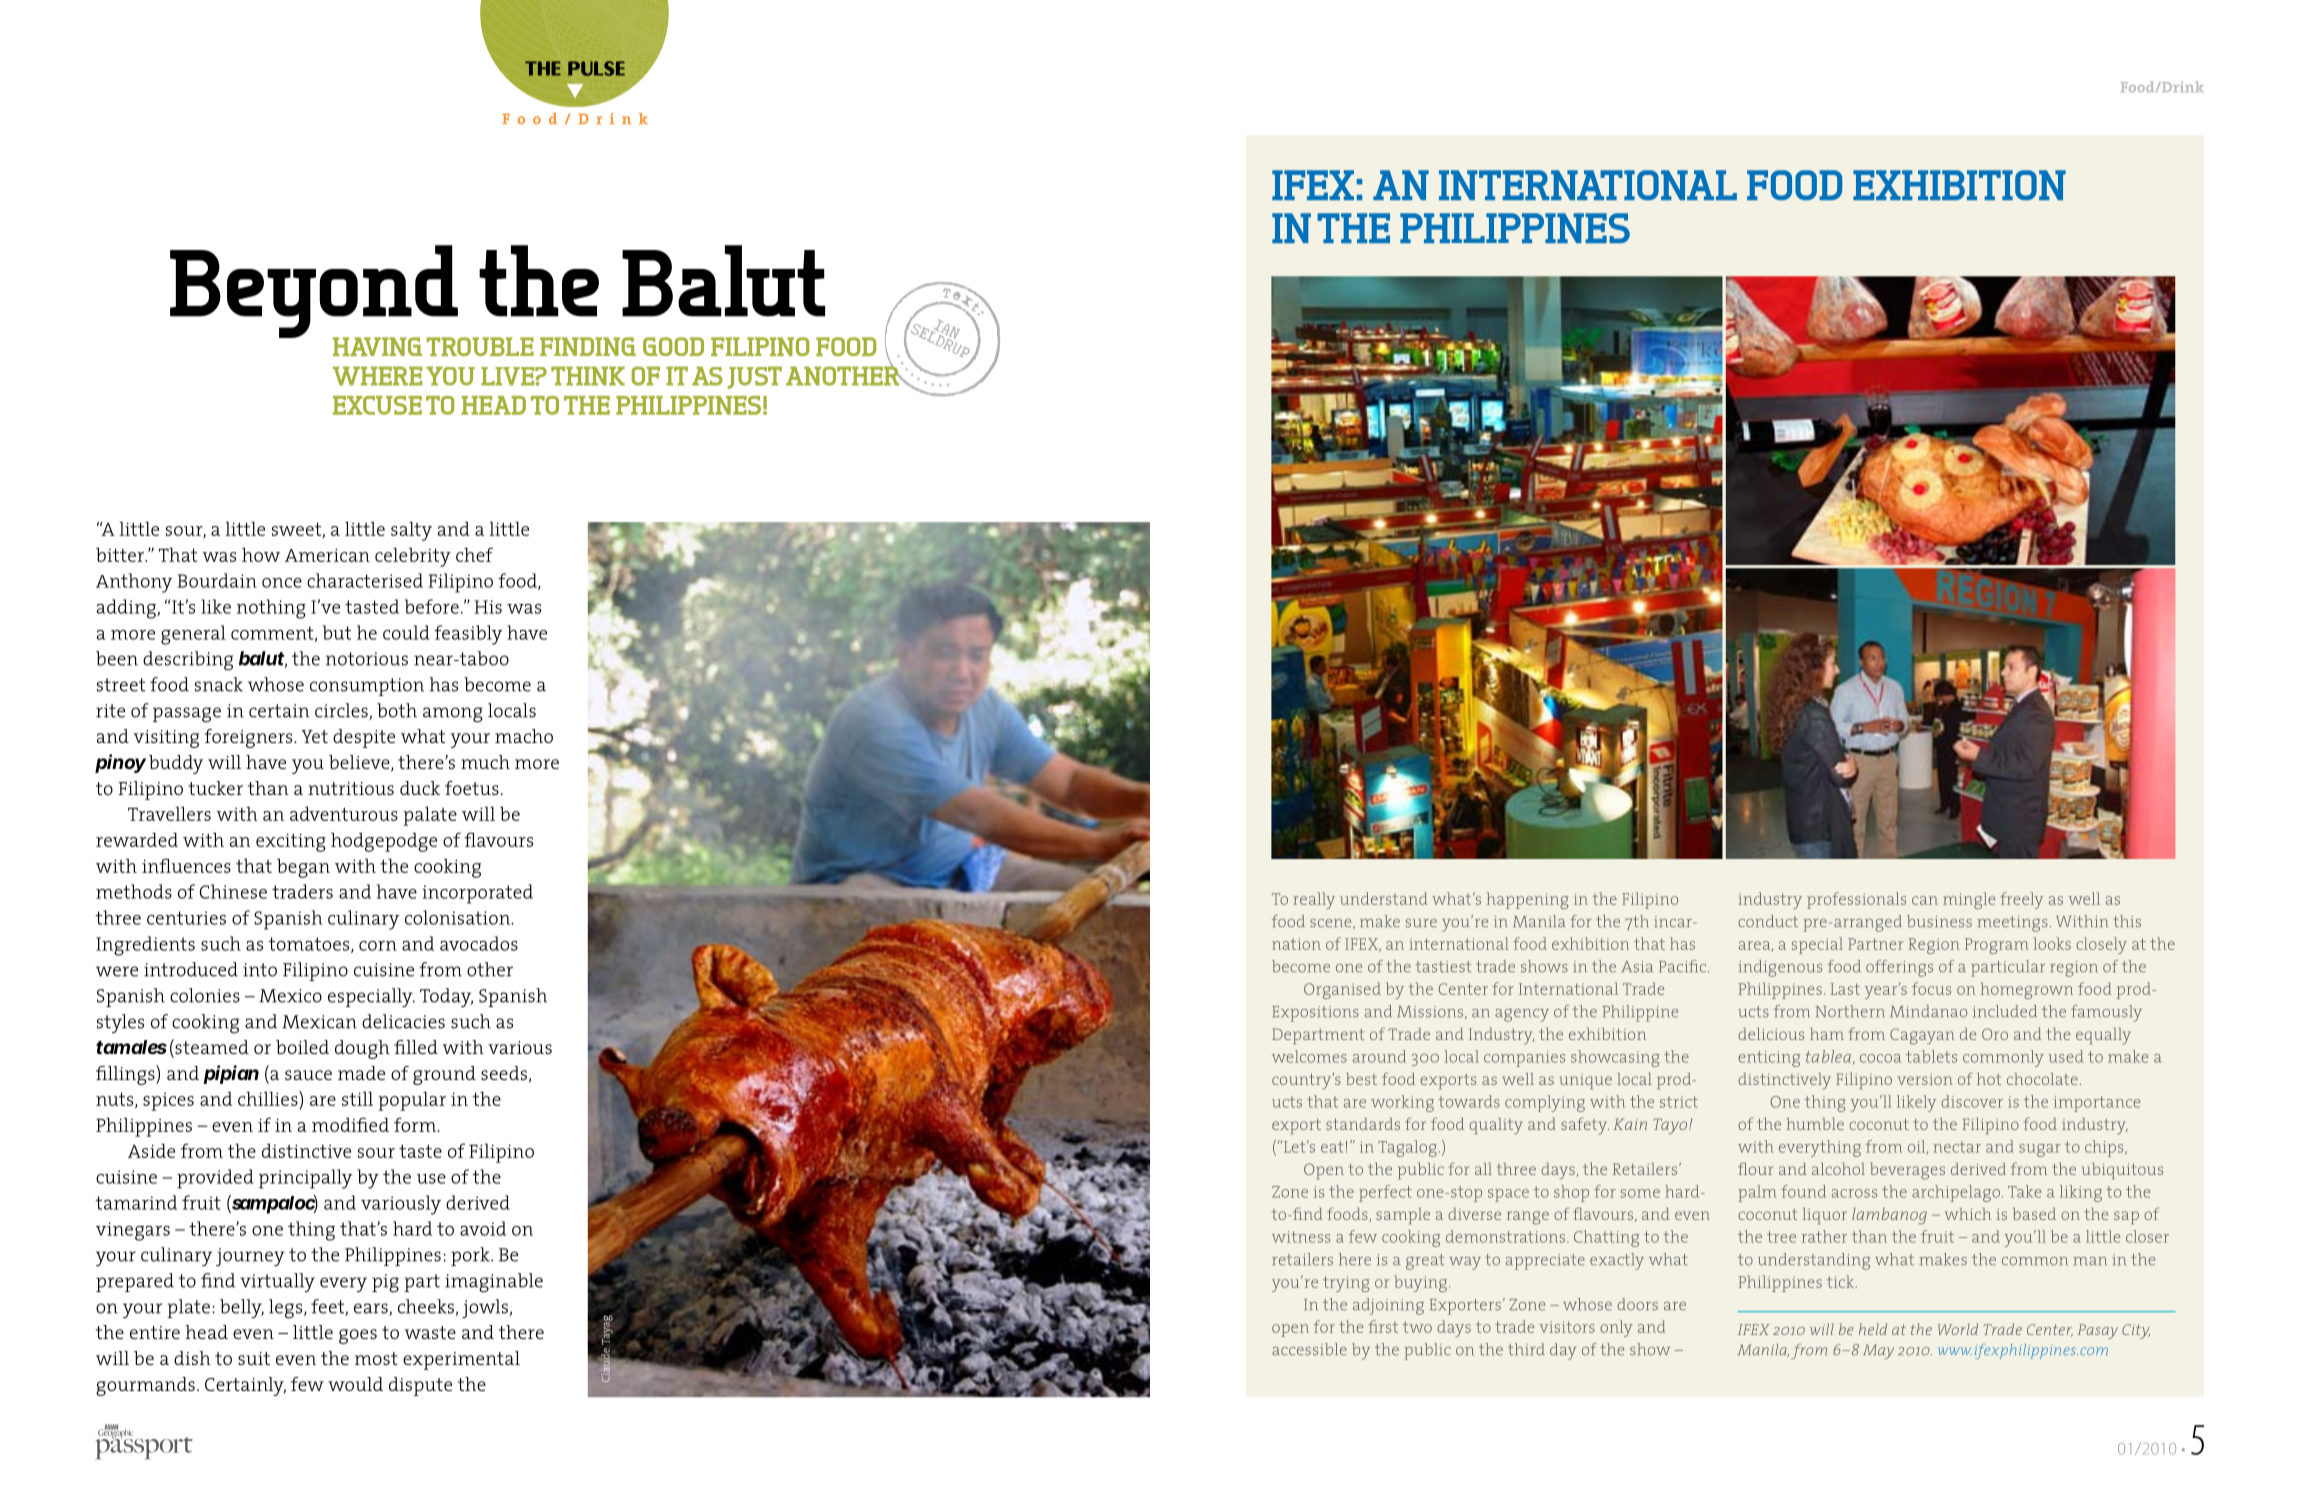 This screenshot has height=1501, width=2300. What do you see at coordinates (1314, 900) in the screenshot?
I see `really` at bounding box center [1314, 900].
